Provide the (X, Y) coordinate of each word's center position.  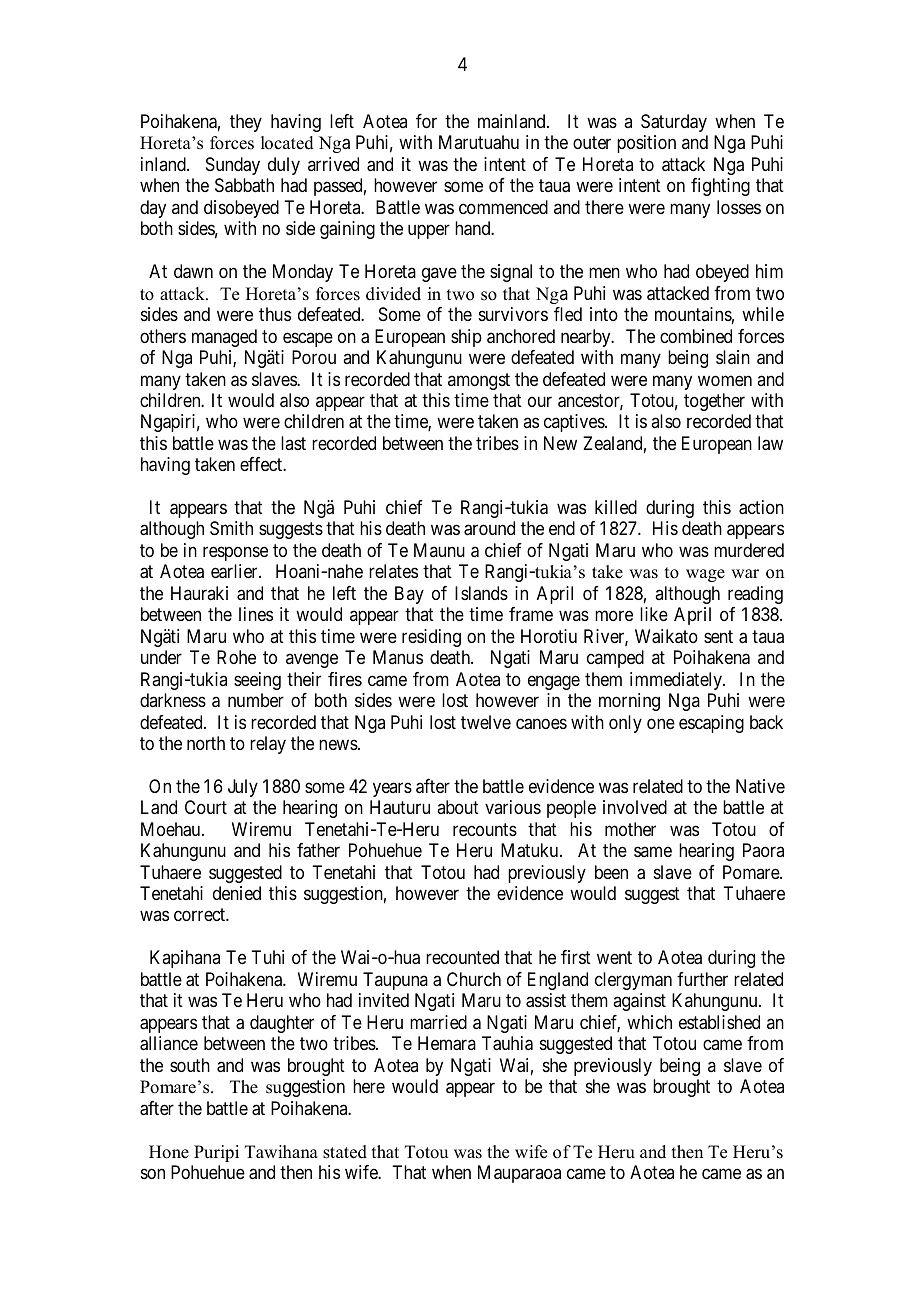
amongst (479, 381)
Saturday (674, 123)
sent (718, 636)
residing (431, 638)
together (714, 402)
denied (237, 893)
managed (224, 338)
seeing (257, 681)
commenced (503, 207)
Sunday (233, 166)
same (653, 852)
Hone (169, 1152)
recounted (462, 957)
